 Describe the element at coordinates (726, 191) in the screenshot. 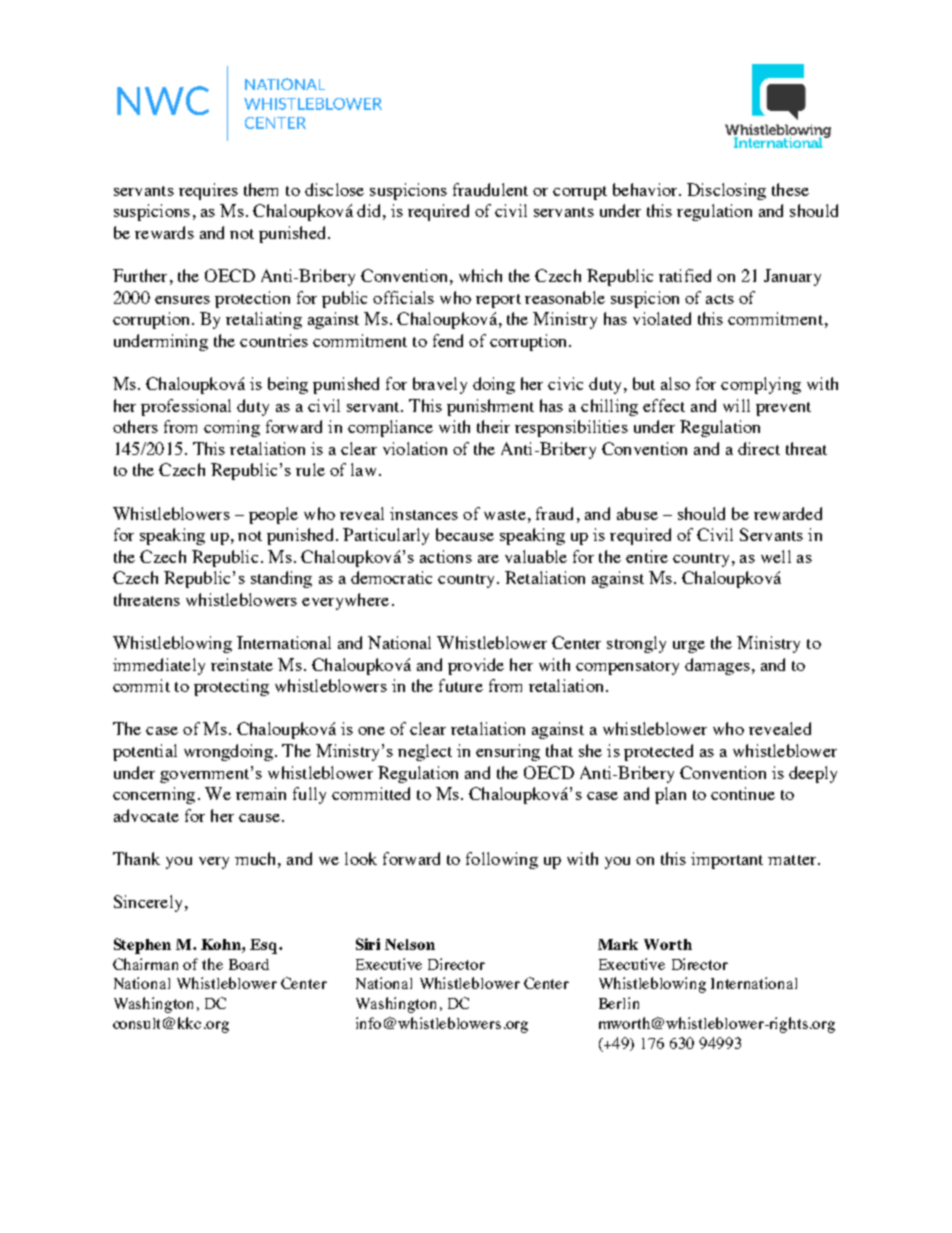

I see `Disclosing` at that location.
